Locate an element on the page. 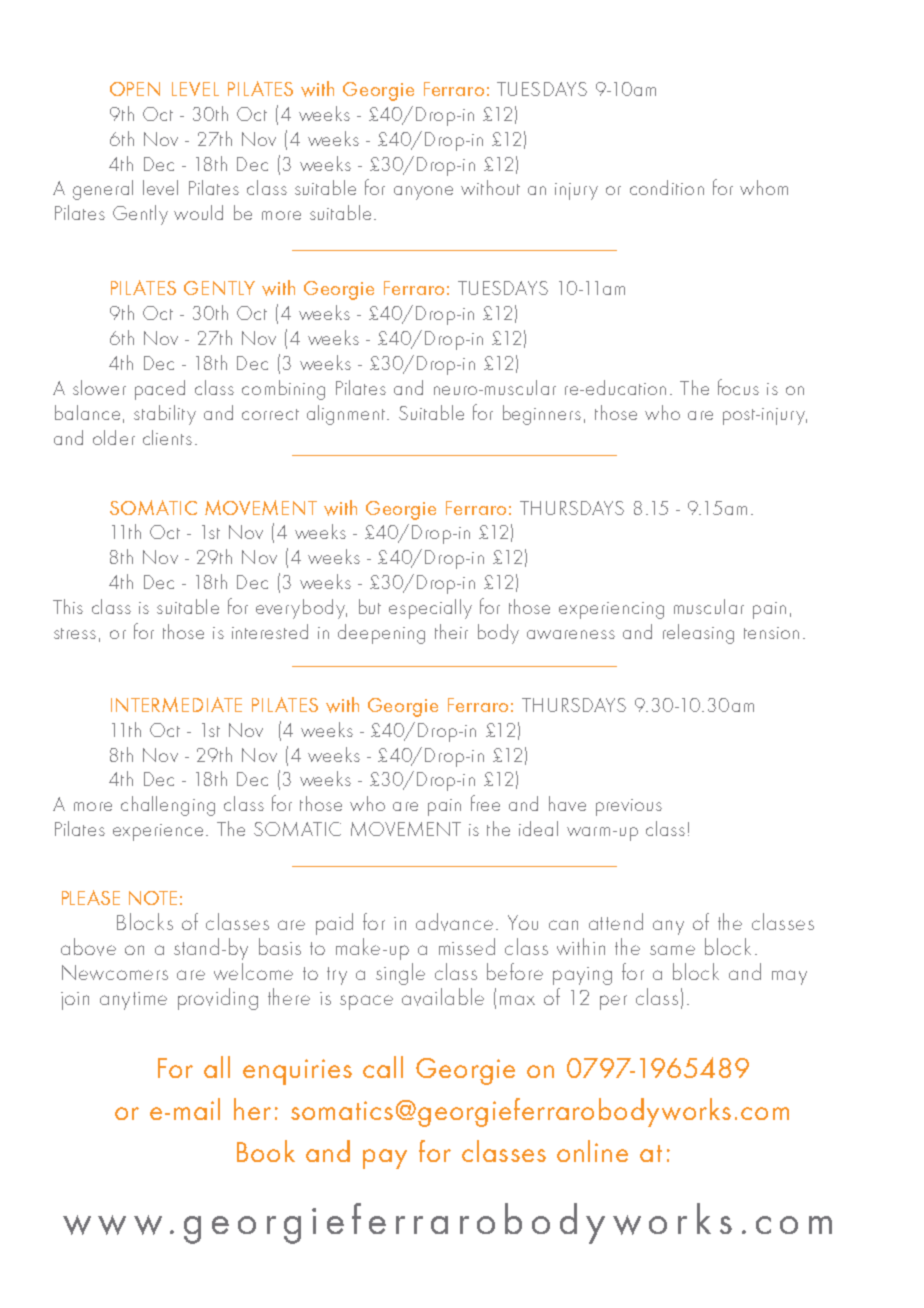 Image resolution: width=924 pixels, height=1308 pixels. free is located at coordinates (485, 803).
